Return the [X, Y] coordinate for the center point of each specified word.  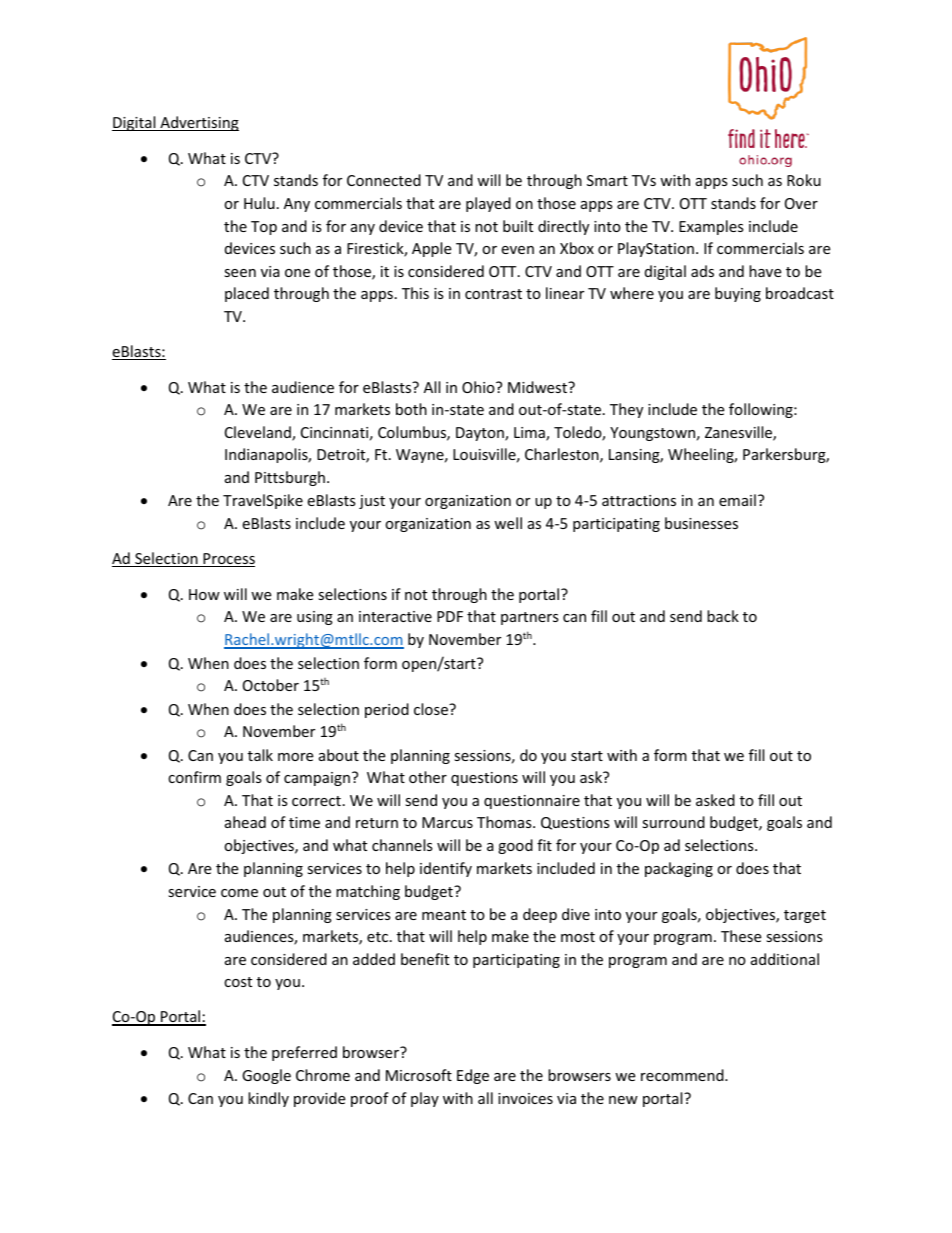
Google [266, 1076]
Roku [804, 180]
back [723, 616]
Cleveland [259, 433]
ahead [245, 822]
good [515, 846]
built [518, 226]
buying [738, 294]
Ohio [479, 387]
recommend [683, 1075]
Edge [473, 1076]
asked [715, 800]
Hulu [259, 203]
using [315, 618]
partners [530, 618]
